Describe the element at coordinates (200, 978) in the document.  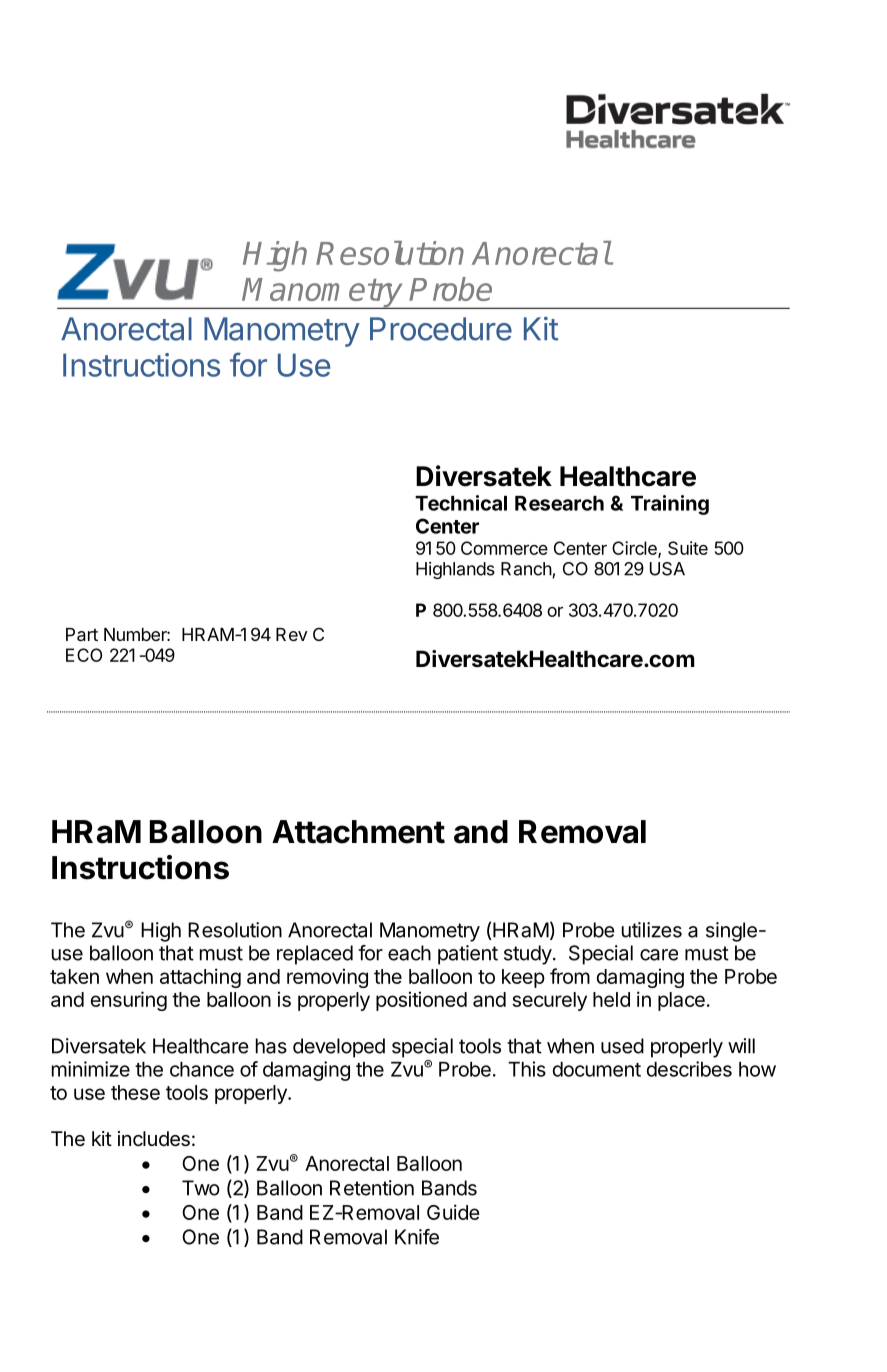
I see `attaching` at that location.
